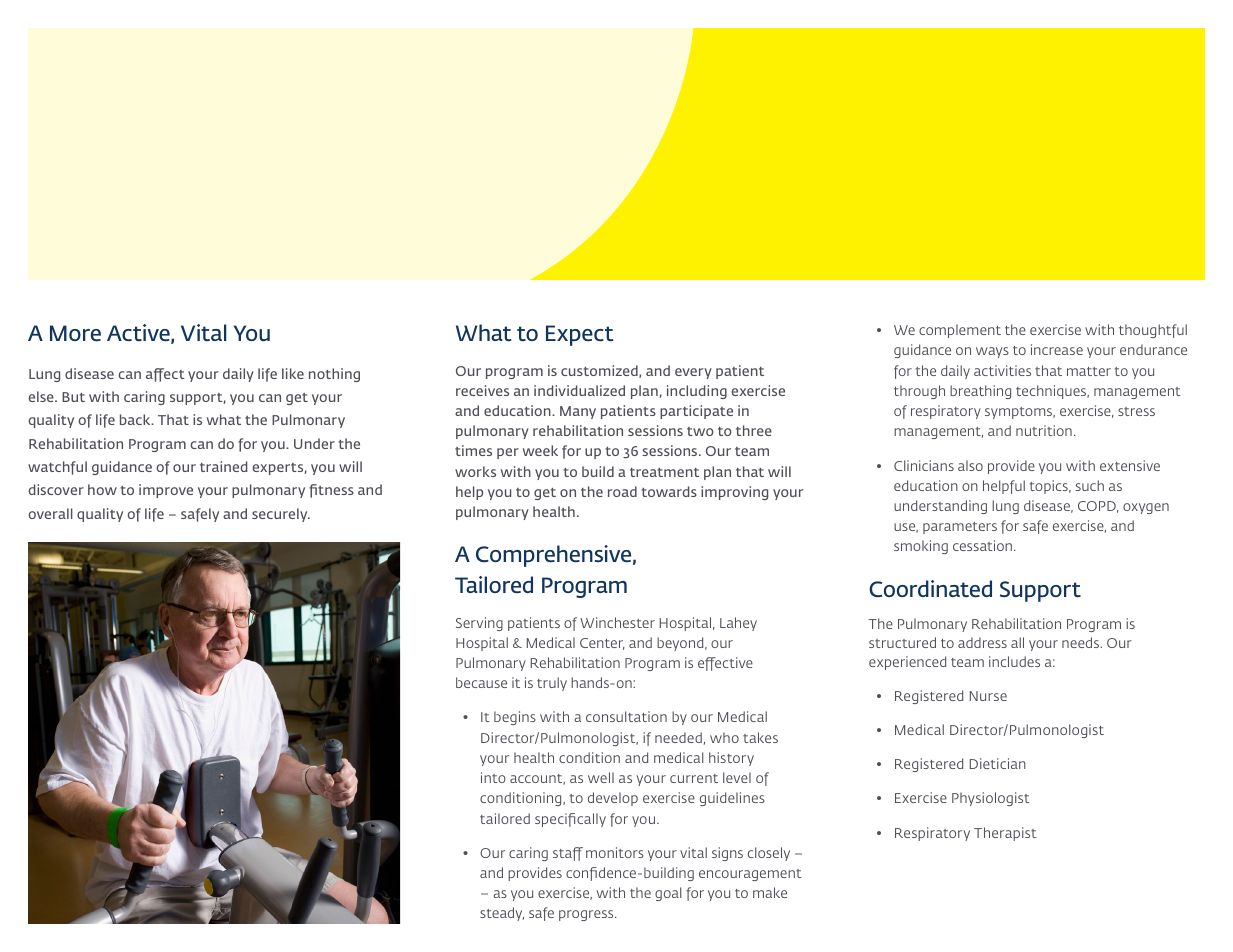 The image size is (1233, 952). Describe the element at coordinates (1089, 485) in the screenshot. I see `such` at that location.
